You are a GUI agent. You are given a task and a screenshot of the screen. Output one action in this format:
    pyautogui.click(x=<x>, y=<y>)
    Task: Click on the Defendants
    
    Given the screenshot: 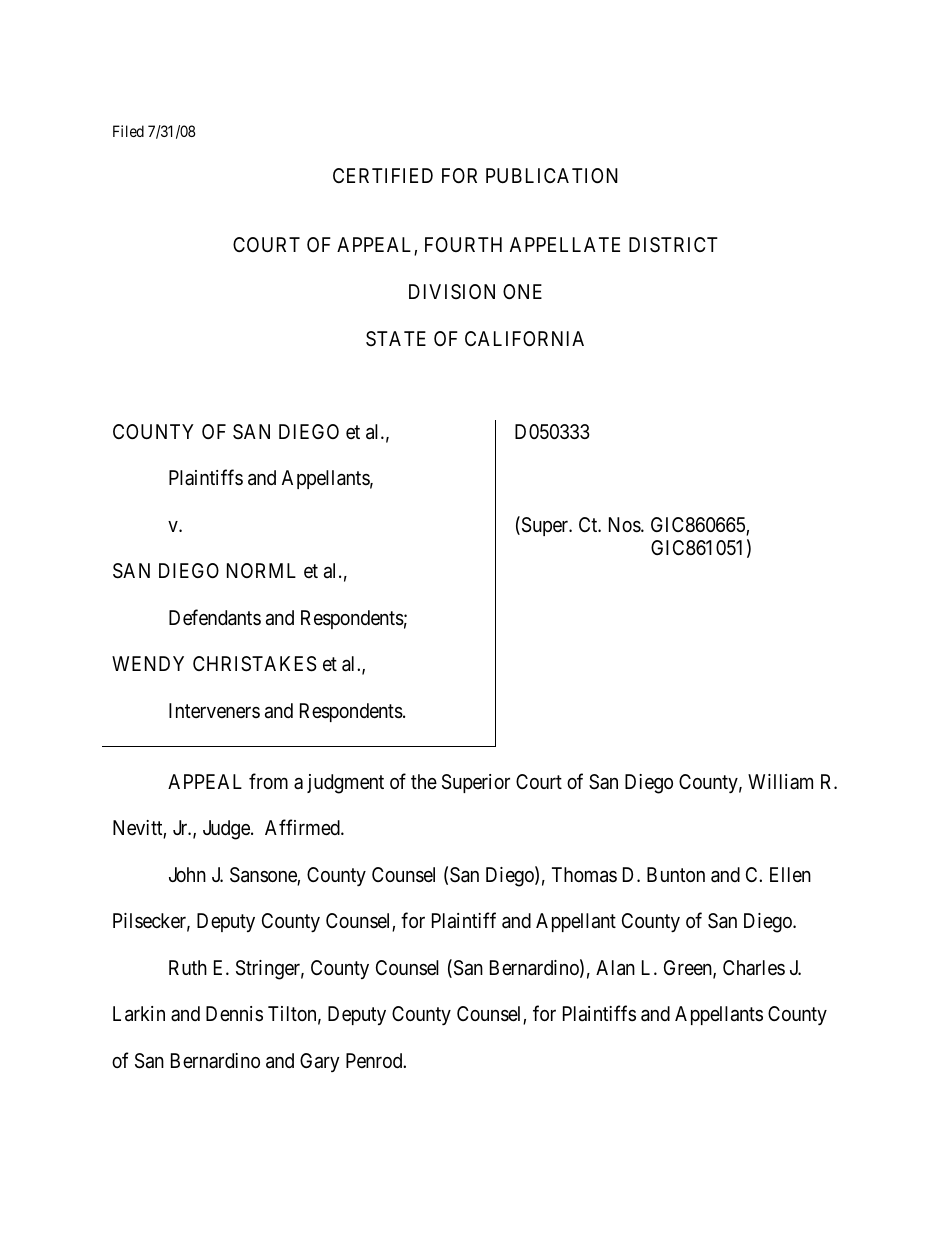 What is the action you would take?
    pyautogui.click(x=215, y=617)
